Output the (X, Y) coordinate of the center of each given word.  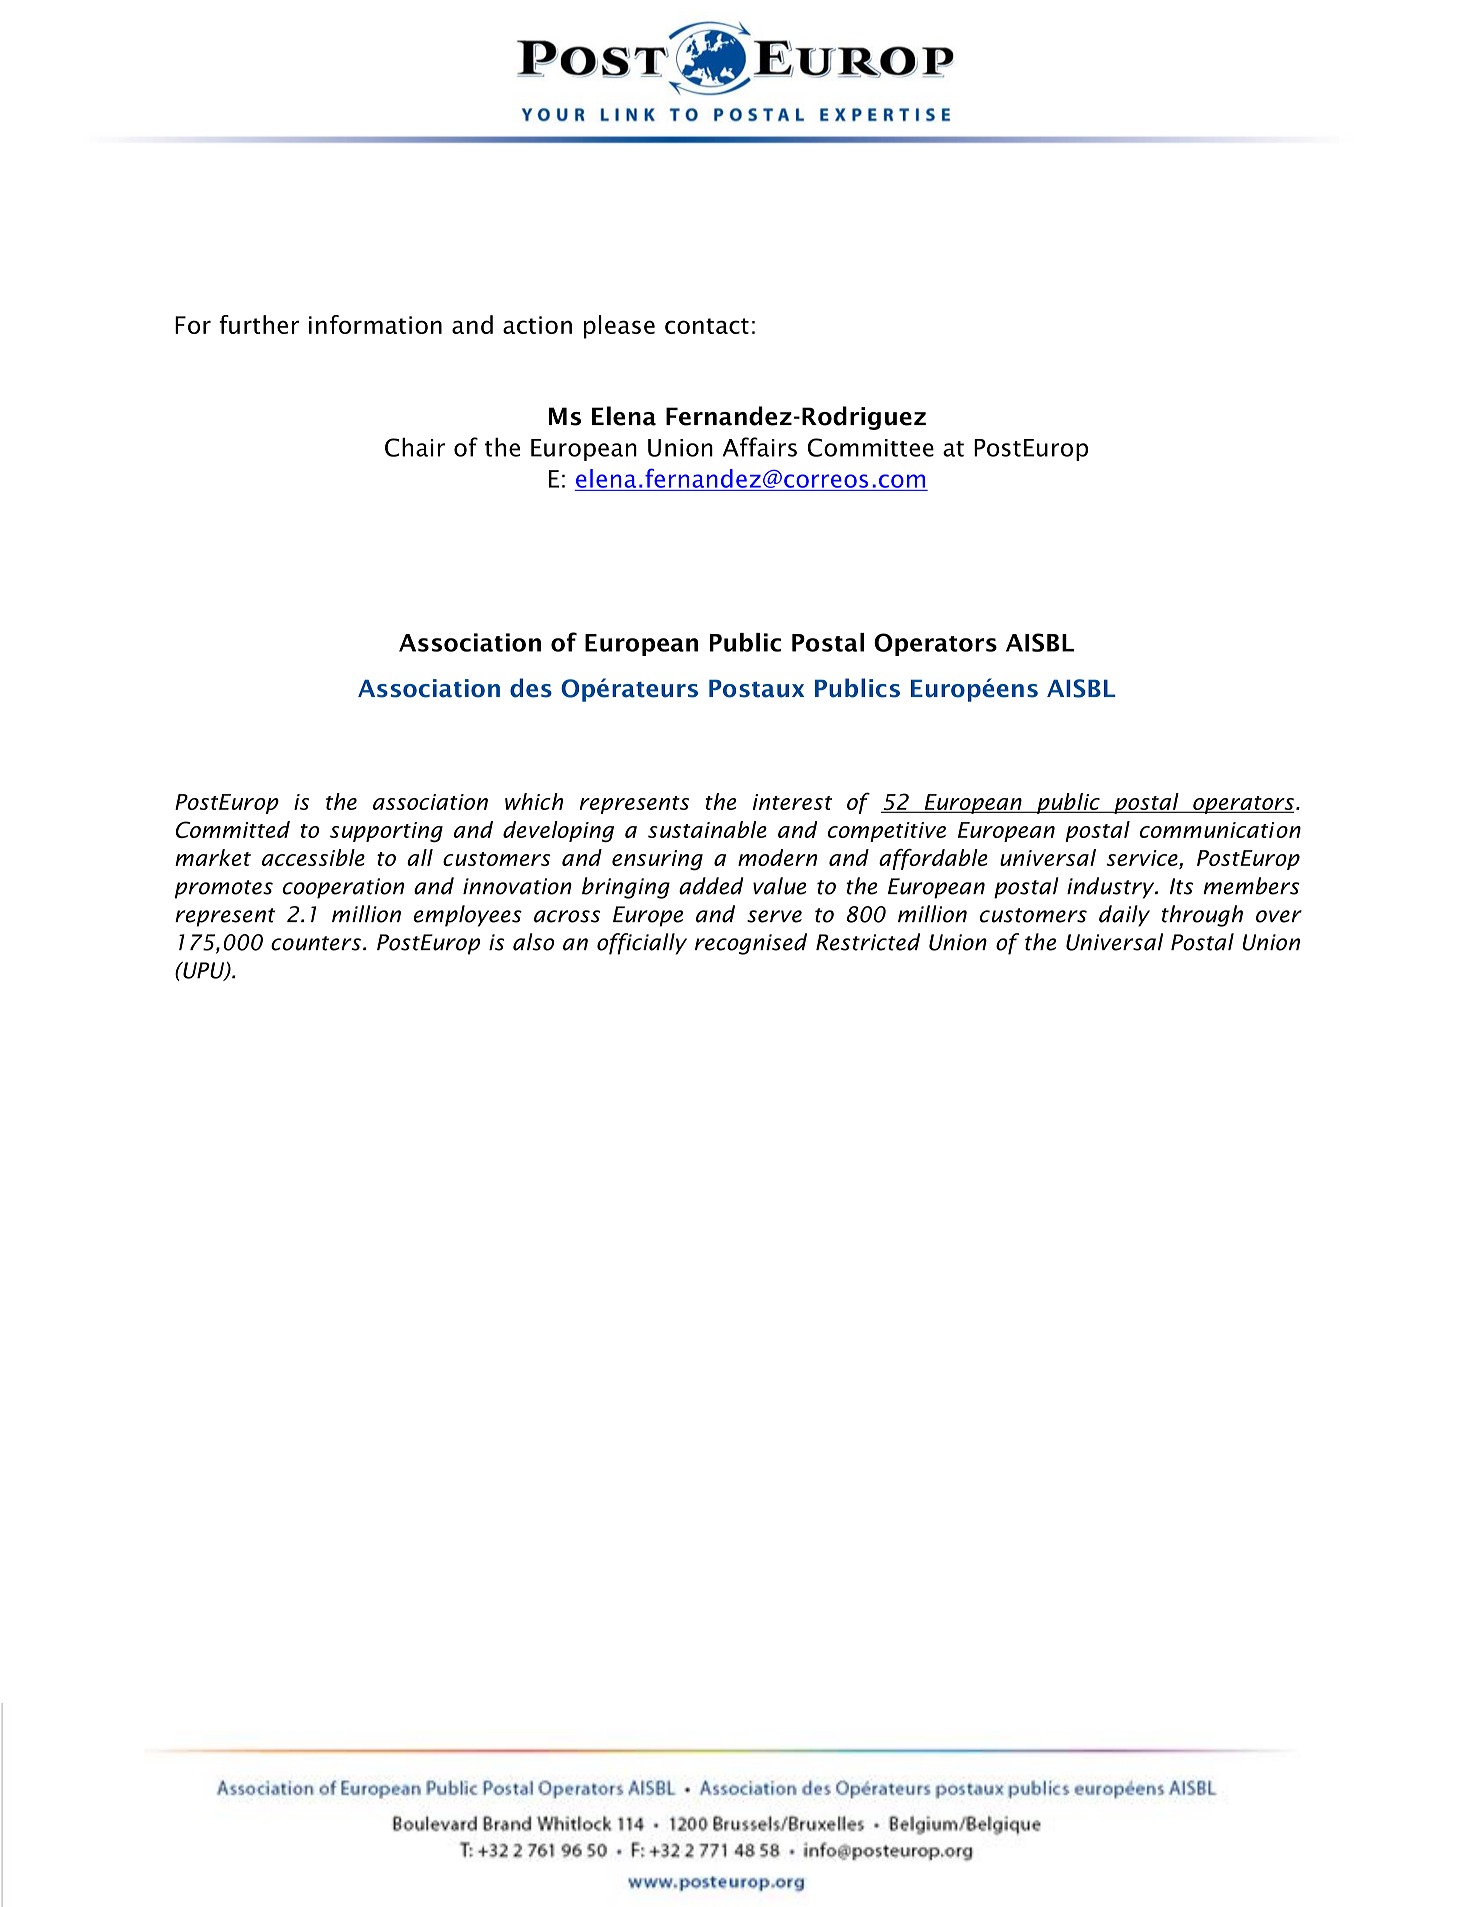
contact (707, 326)
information (375, 324)
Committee (871, 447)
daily (1124, 916)
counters (316, 943)
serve (774, 916)
